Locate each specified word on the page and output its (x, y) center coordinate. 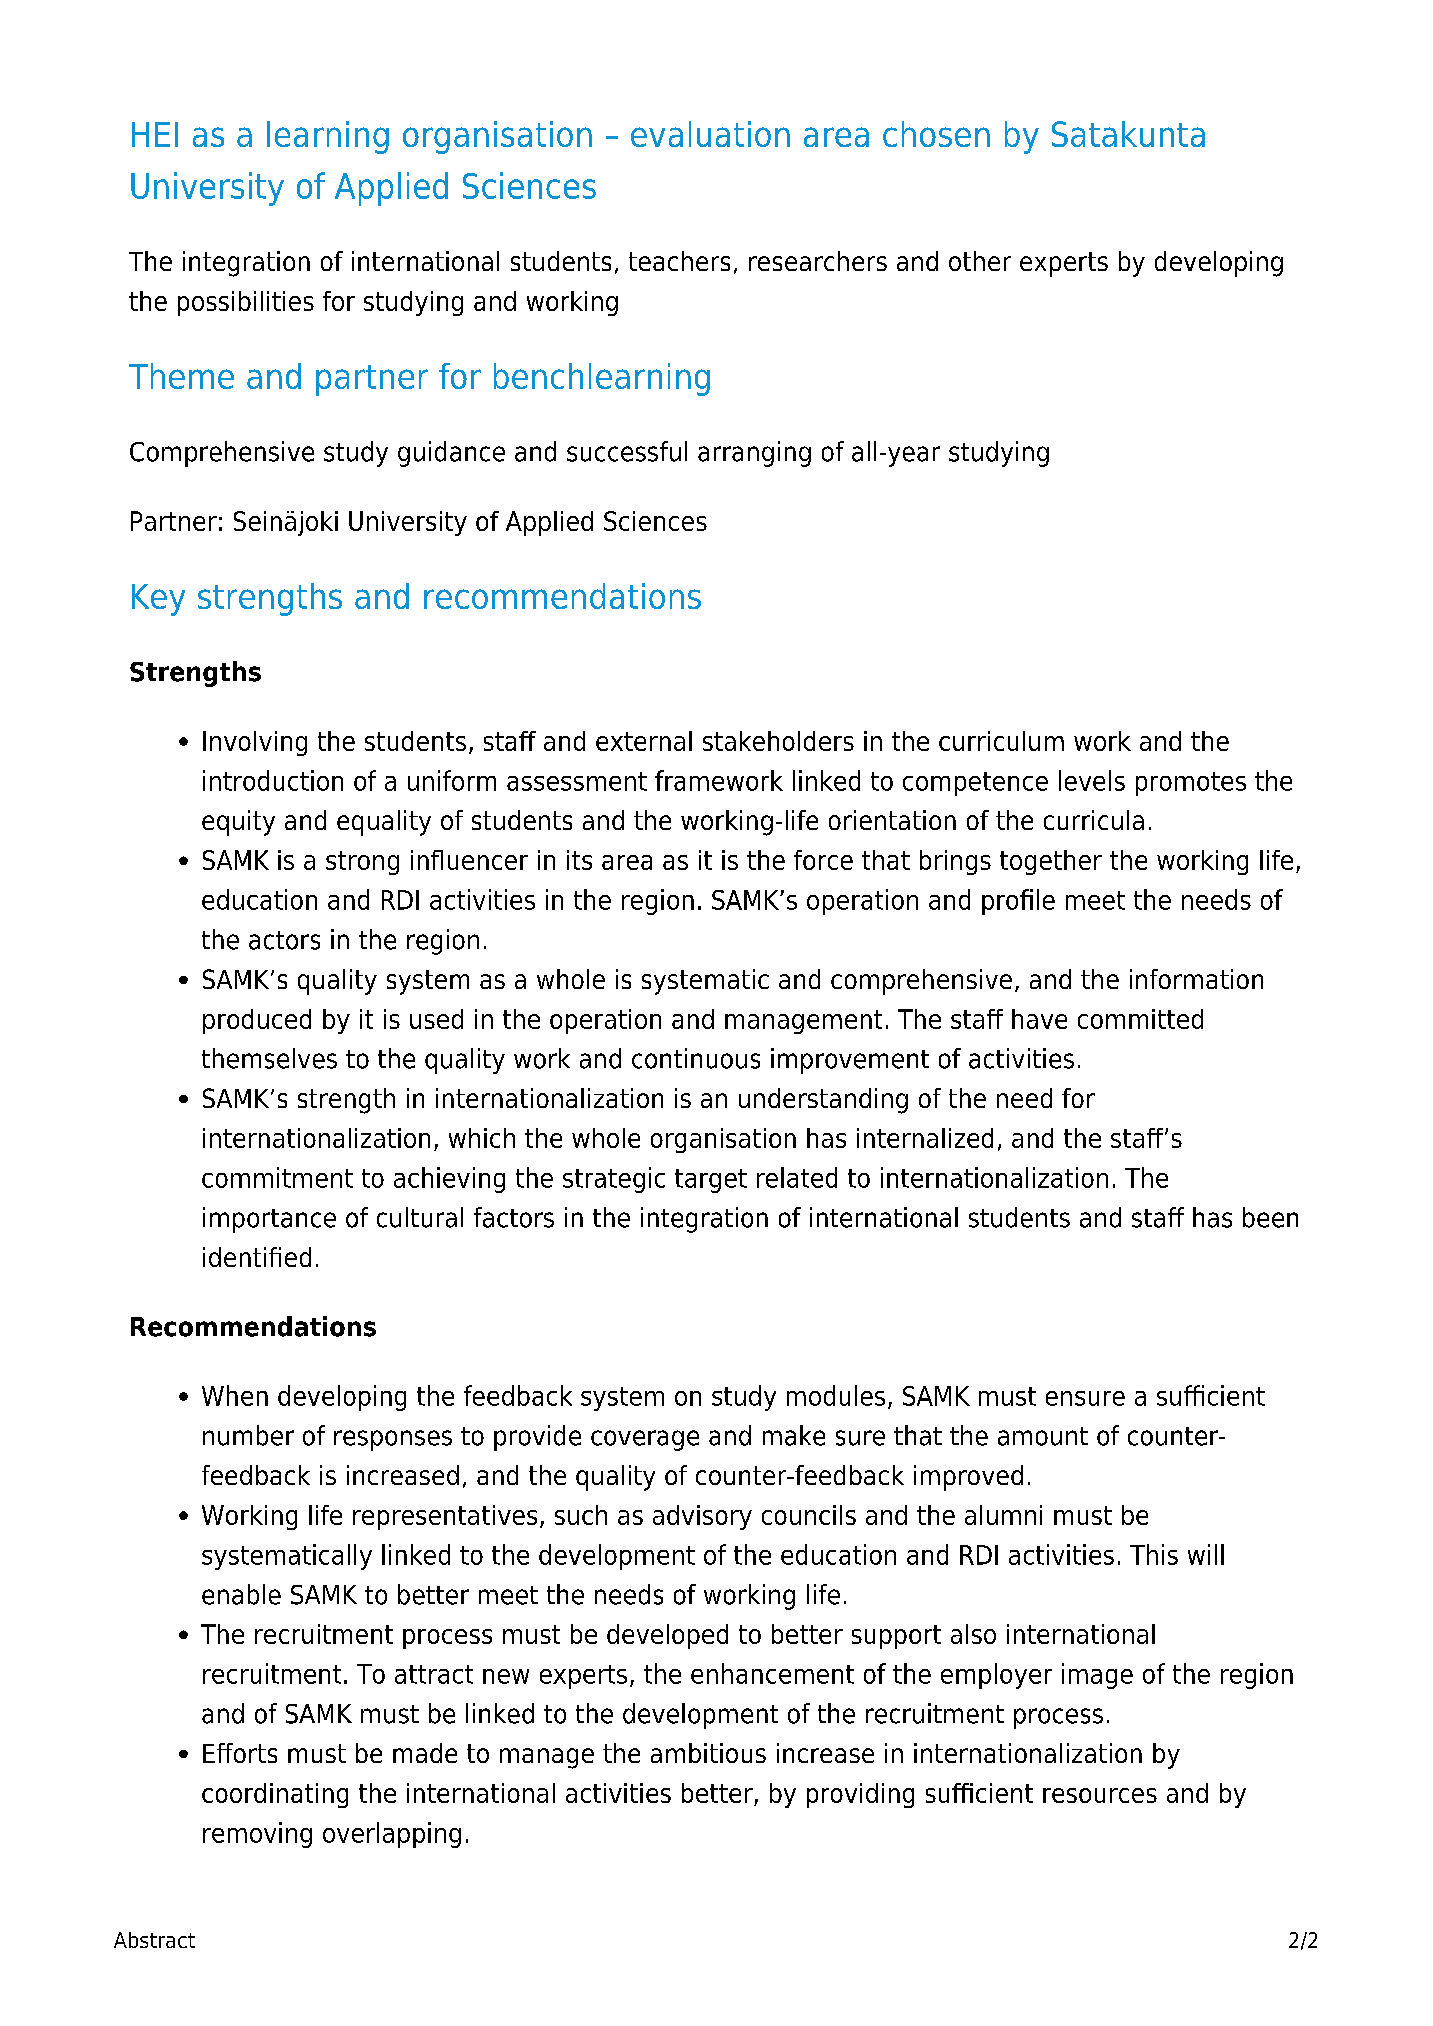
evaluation (710, 134)
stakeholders (778, 741)
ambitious (708, 1753)
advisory (702, 1517)
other (980, 261)
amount (1043, 1436)
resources (1100, 1795)
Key (158, 600)
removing (257, 1835)
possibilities (246, 303)
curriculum (1001, 741)
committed (1140, 1019)
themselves (269, 1058)
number (248, 1435)
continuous (696, 1058)
